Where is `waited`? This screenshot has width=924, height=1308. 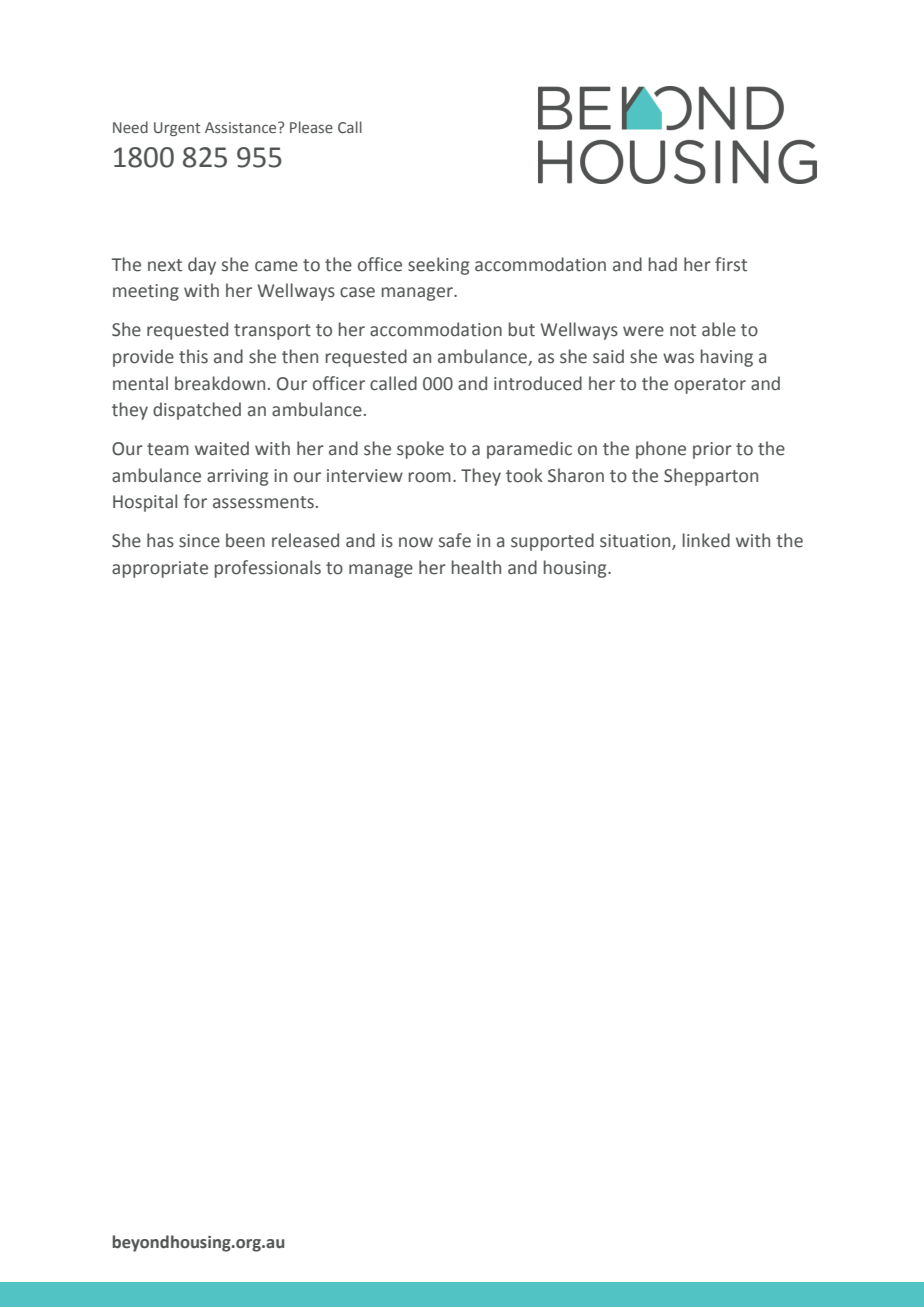 waited is located at coordinates (222, 448).
